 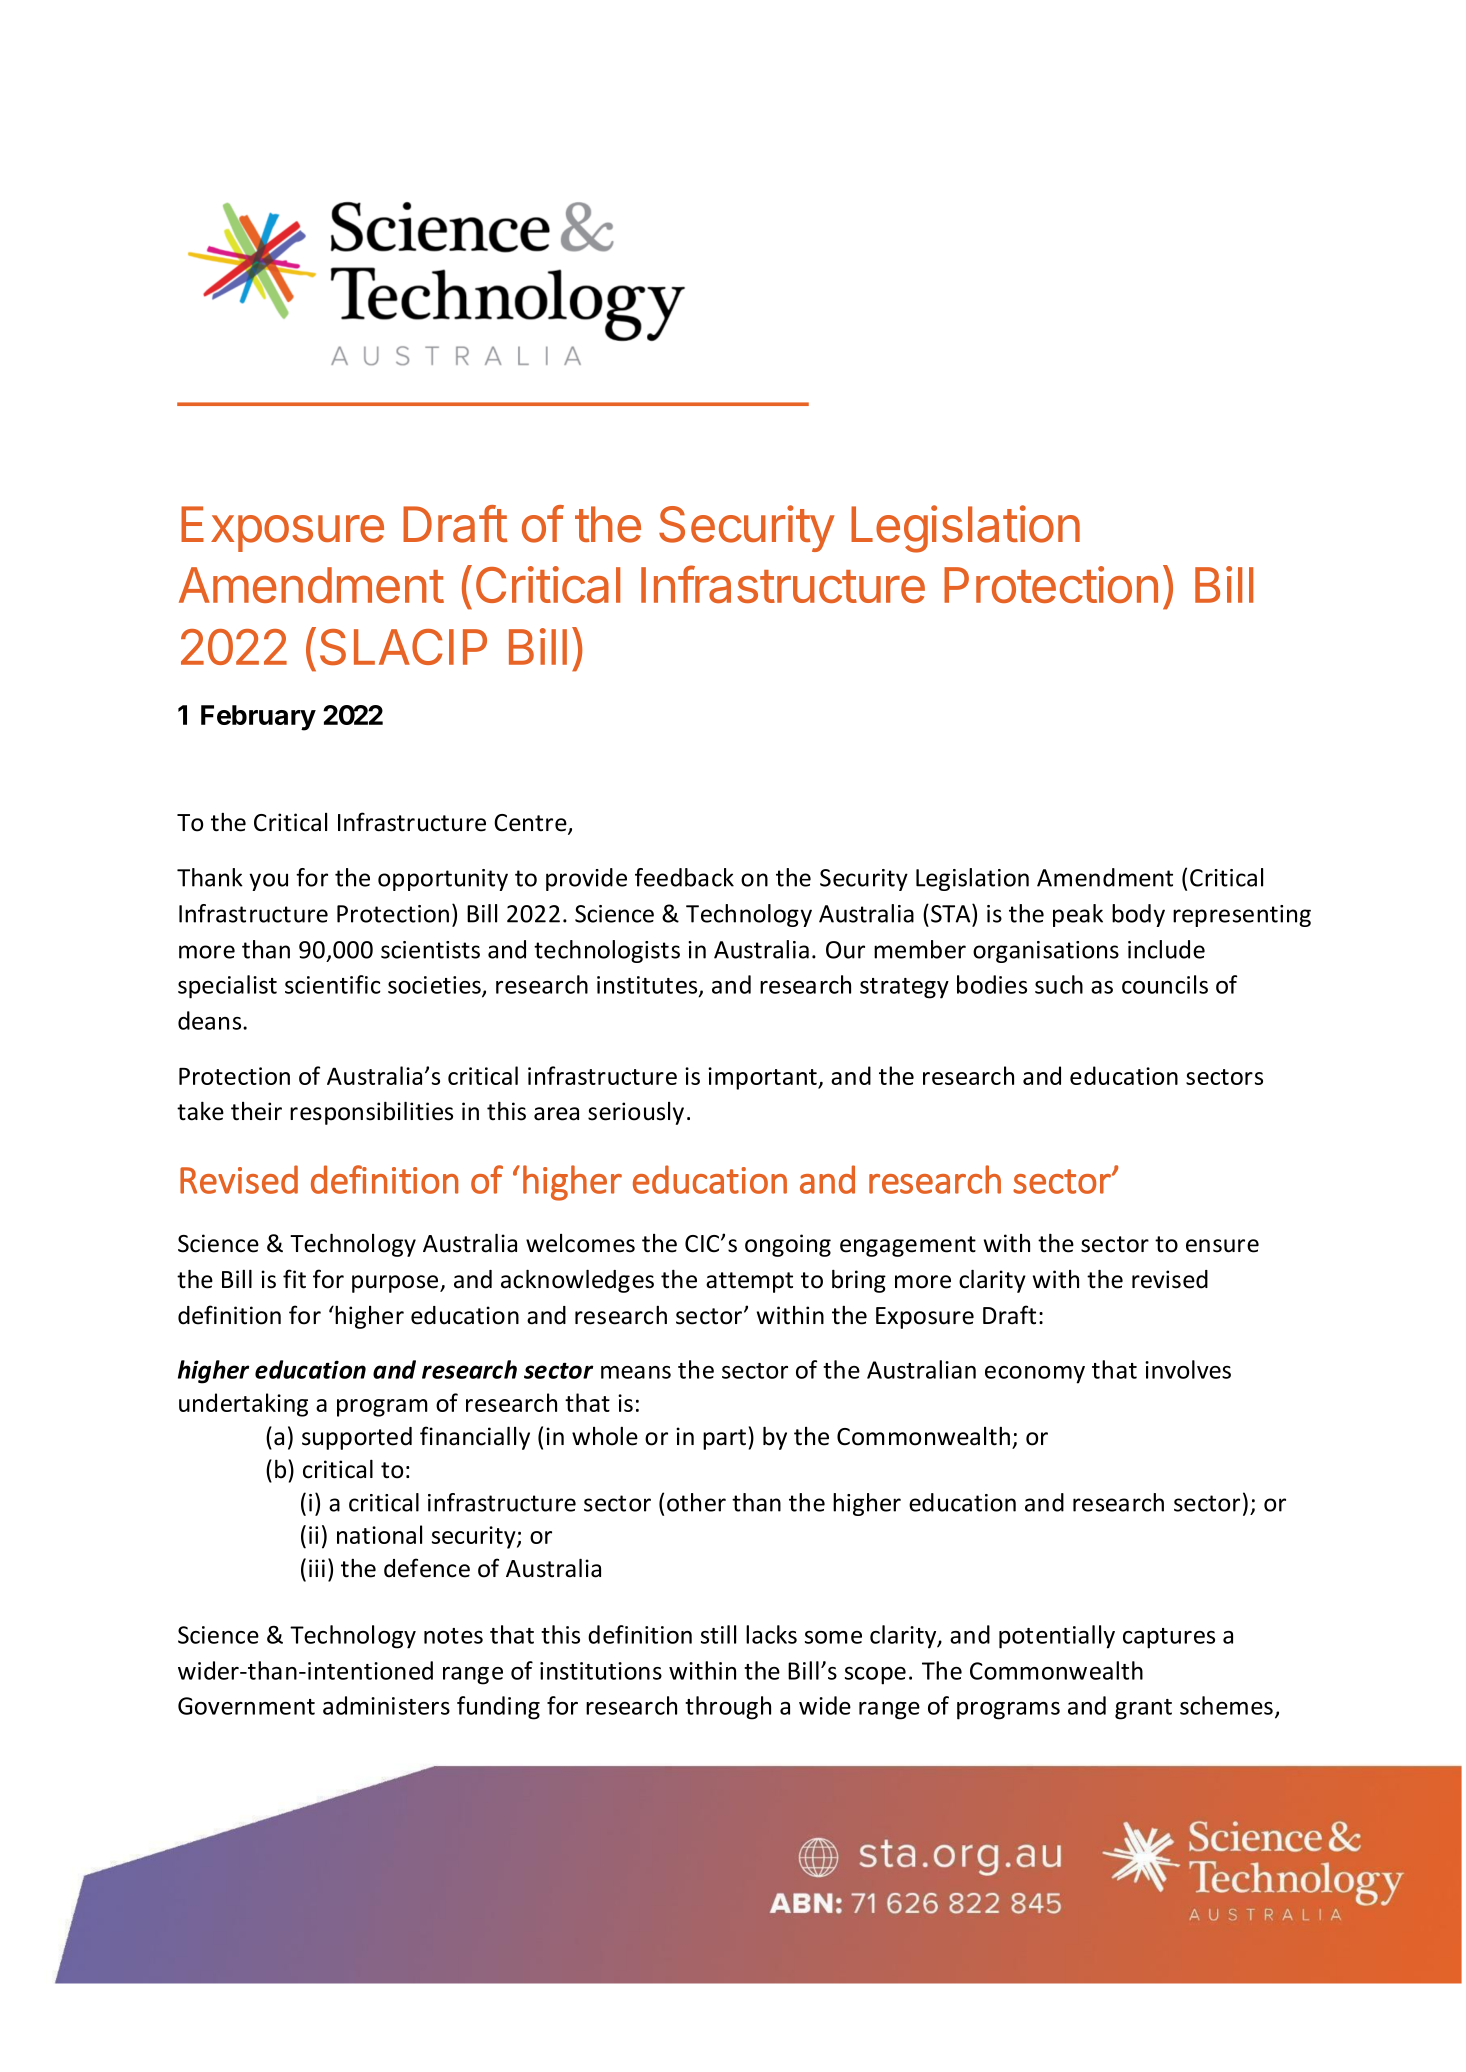 What do you see at coordinates (258, 718) in the screenshot?
I see `February` at bounding box center [258, 718].
